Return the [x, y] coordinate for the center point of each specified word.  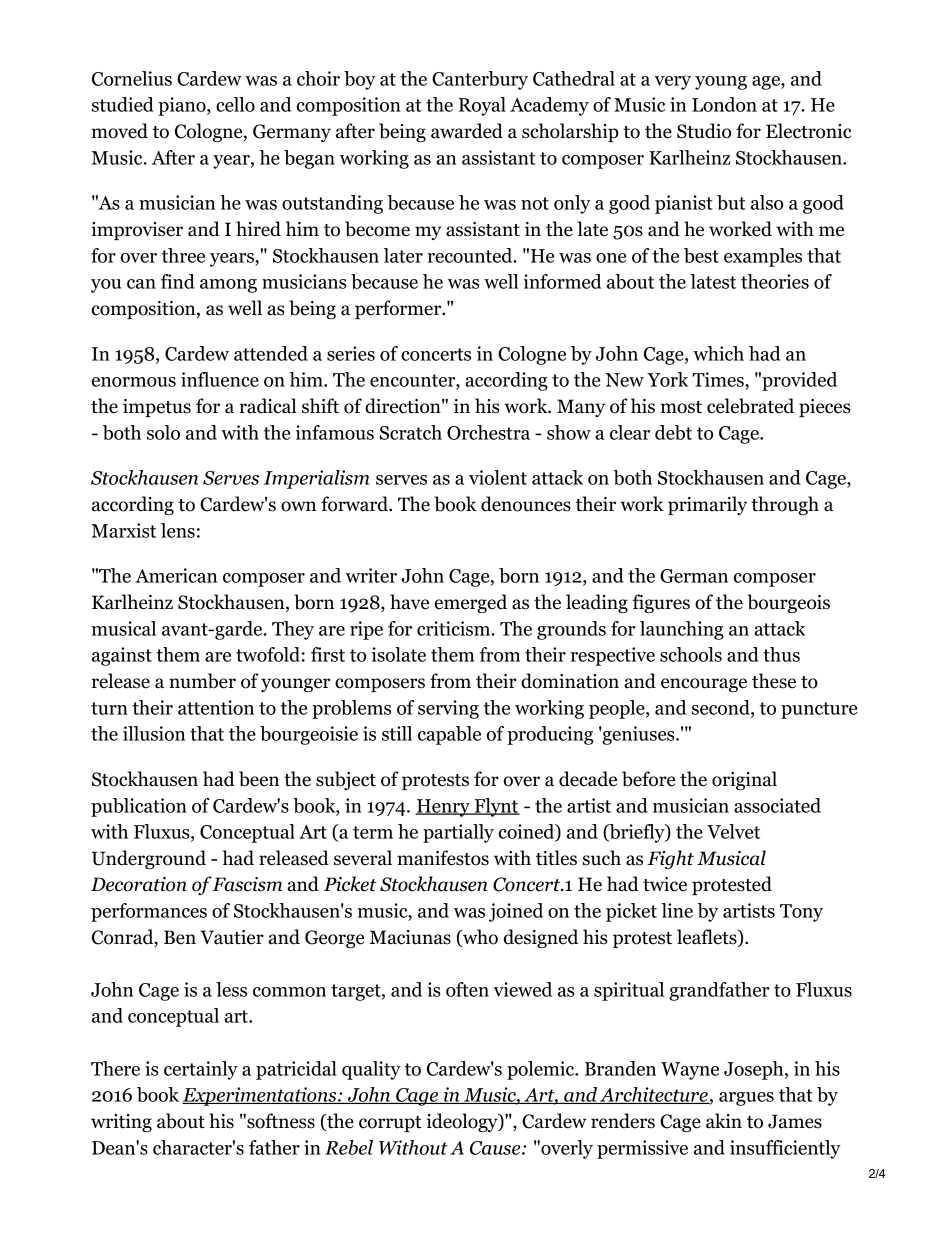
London [724, 104]
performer [399, 309]
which [718, 353]
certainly [201, 1070]
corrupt [390, 1124]
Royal [482, 106]
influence [220, 379]
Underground [149, 859]
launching [682, 630]
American [176, 575]
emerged [471, 603]
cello [235, 104]
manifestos [443, 858]
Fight [670, 859]
